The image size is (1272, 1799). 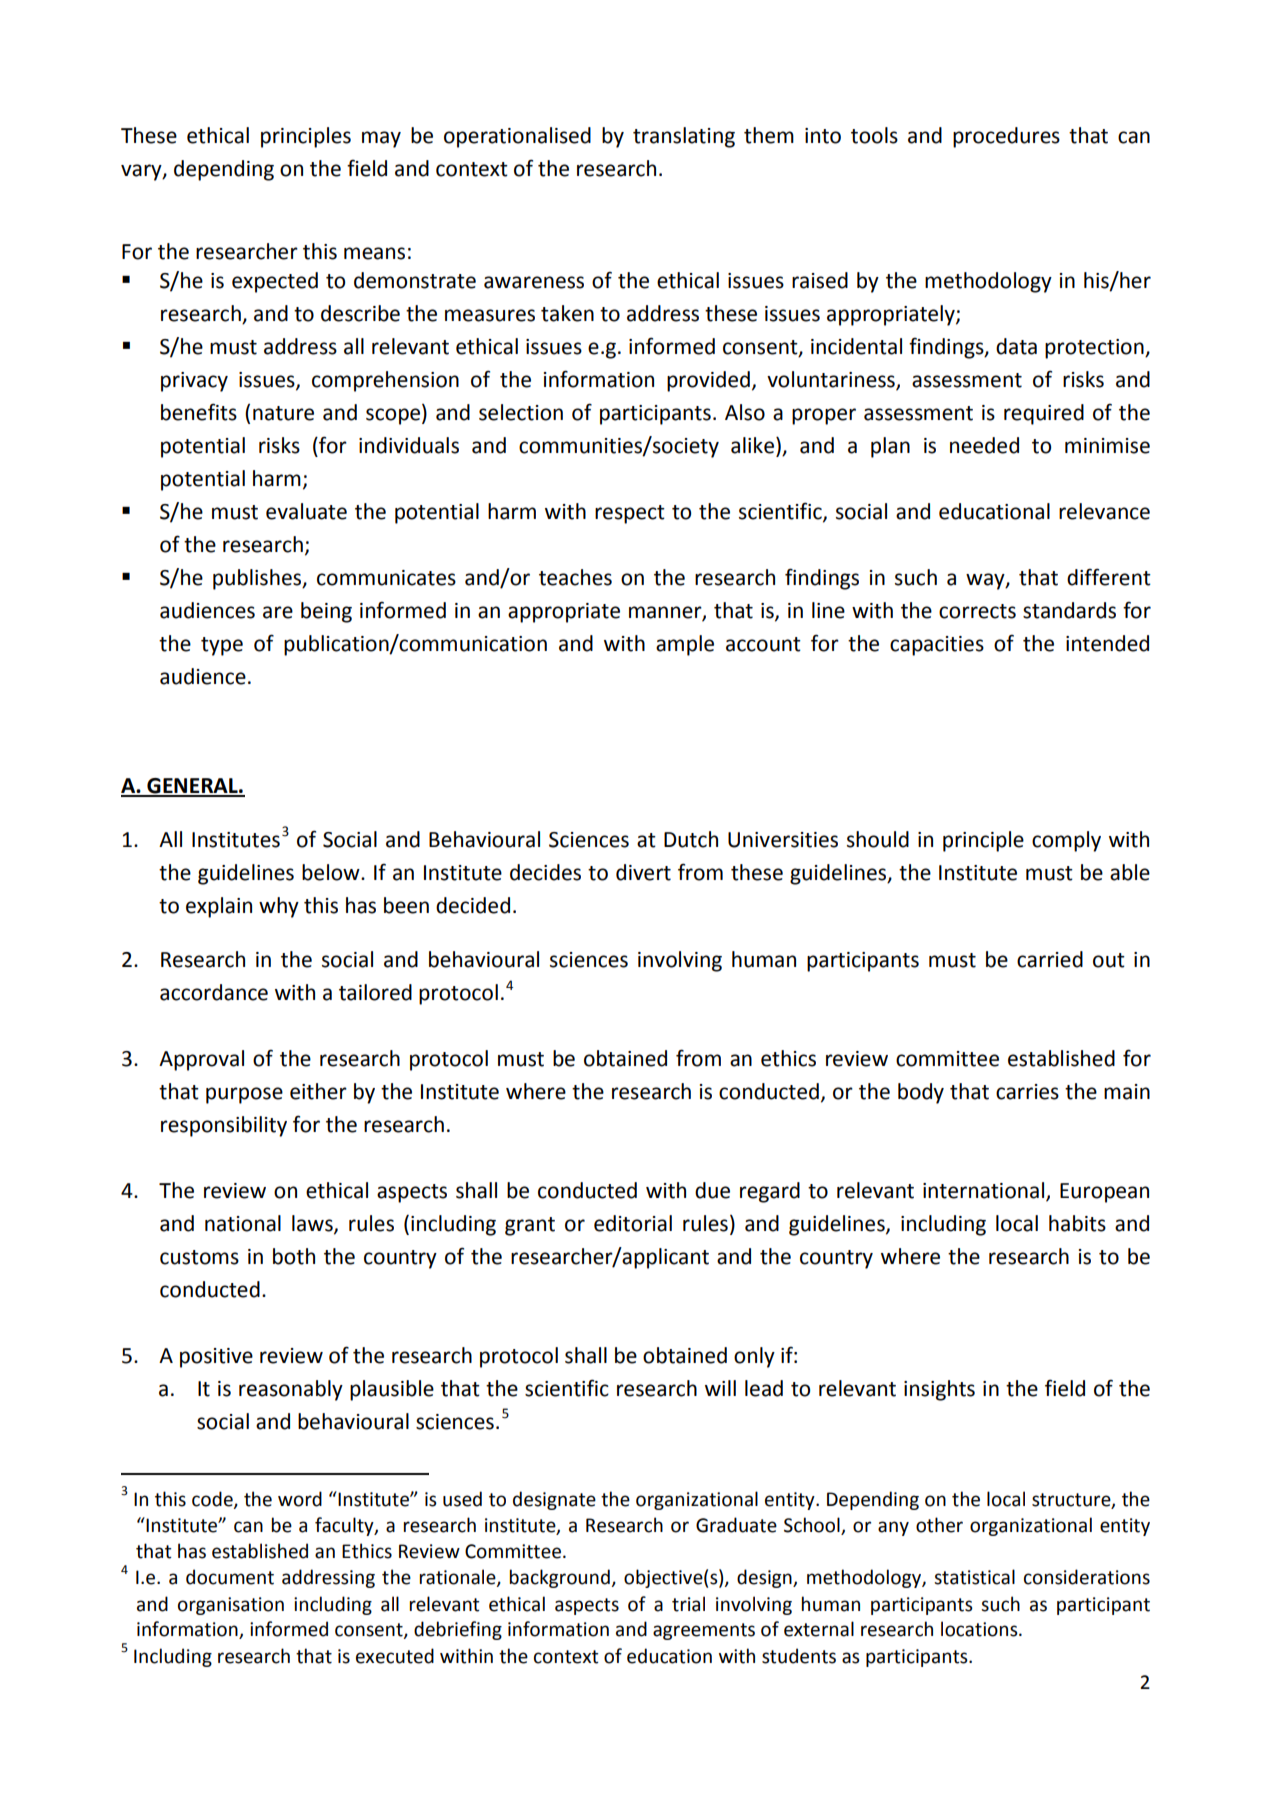 What do you see at coordinates (1006, 137) in the screenshot?
I see `procedures` at bounding box center [1006, 137].
